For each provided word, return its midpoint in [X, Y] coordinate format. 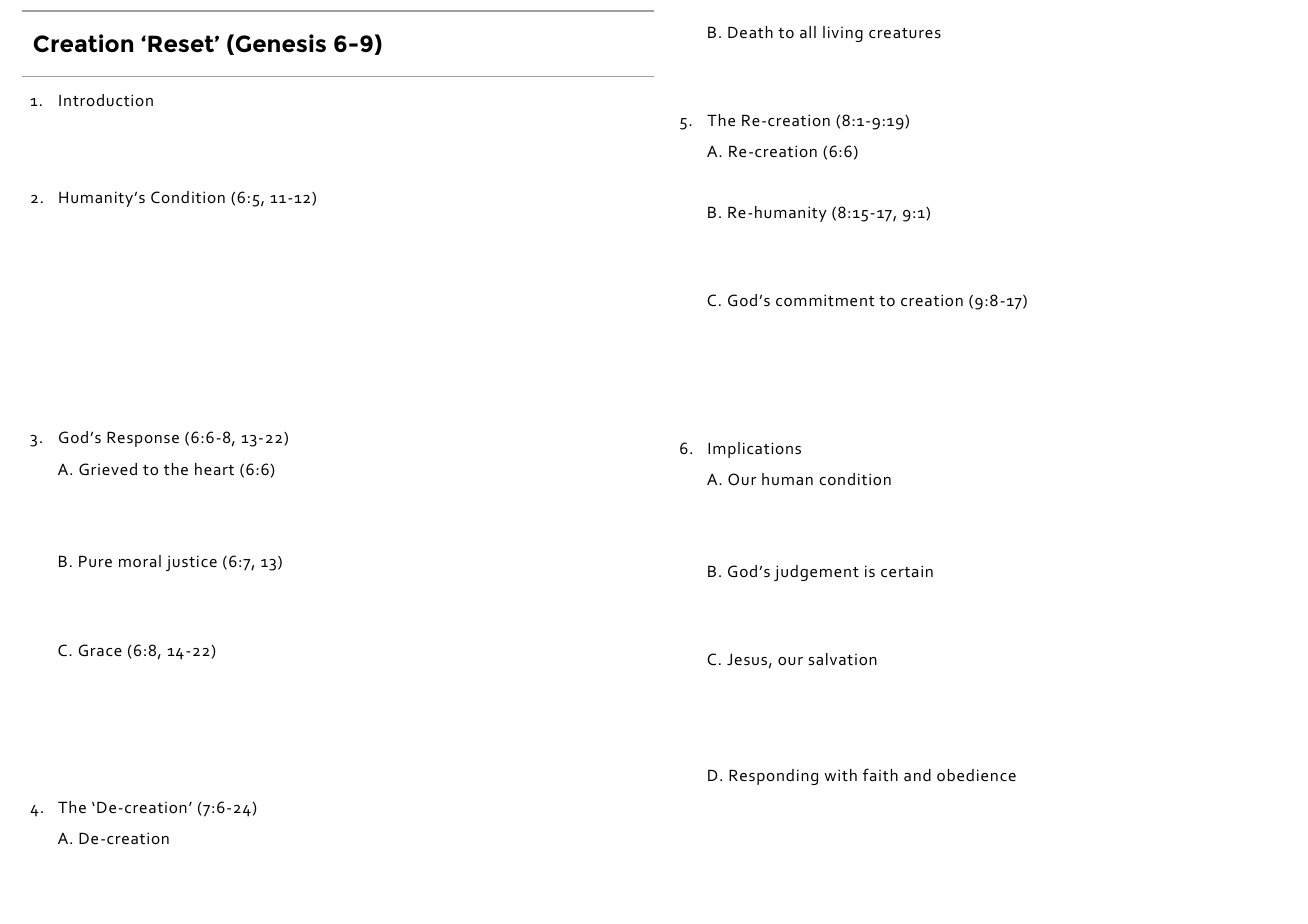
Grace [100, 650]
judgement [816, 573]
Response [143, 439]
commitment [825, 300]
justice [191, 563]
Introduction [106, 100]
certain [907, 571]
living [843, 34]
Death [750, 32]
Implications [754, 450]
